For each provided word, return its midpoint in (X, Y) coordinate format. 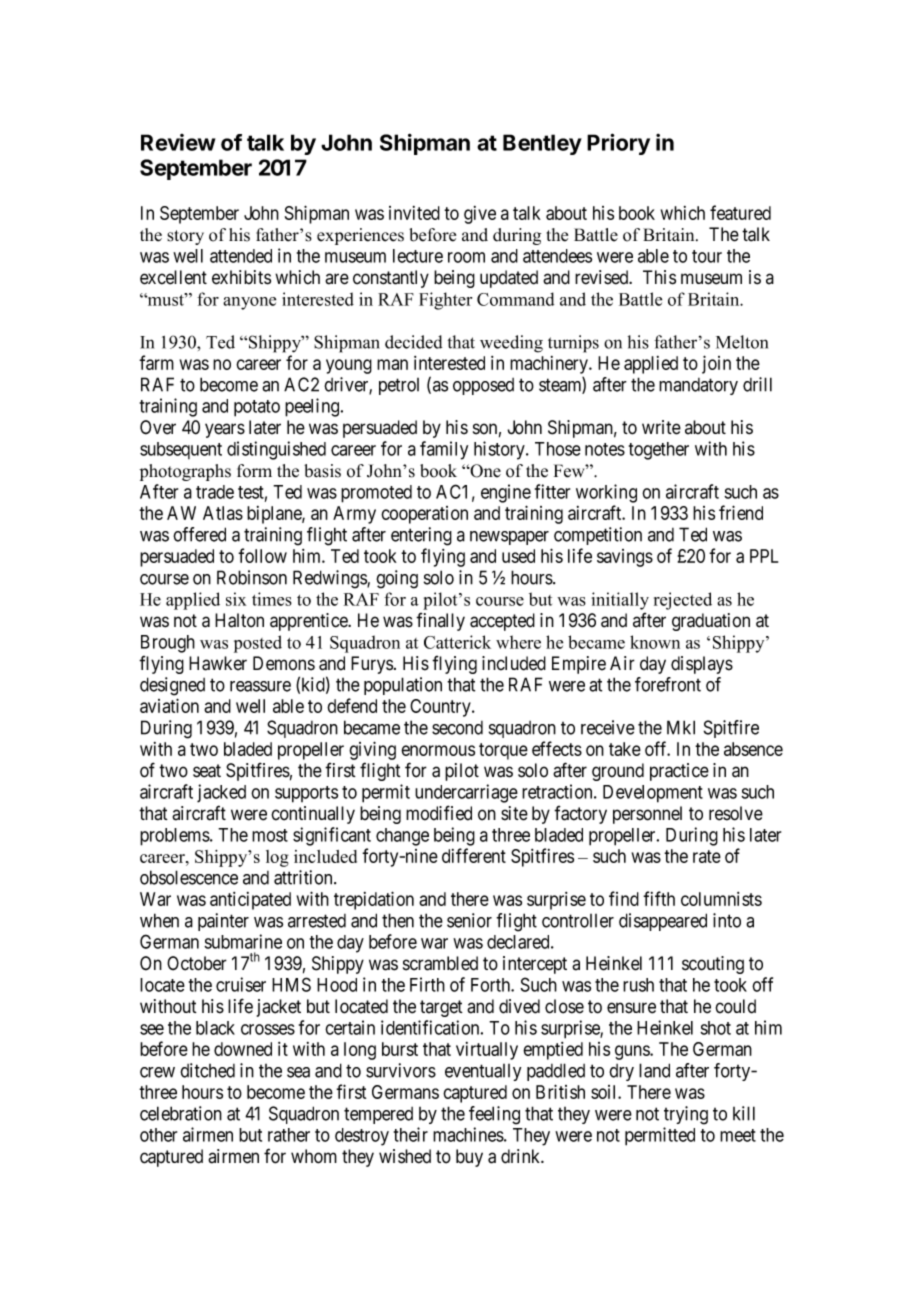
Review (178, 142)
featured (740, 212)
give (480, 215)
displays (702, 665)
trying (686, 1115)
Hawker (218, 663)
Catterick (457, 642)
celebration (181, 1113)
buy (469, 1158)
